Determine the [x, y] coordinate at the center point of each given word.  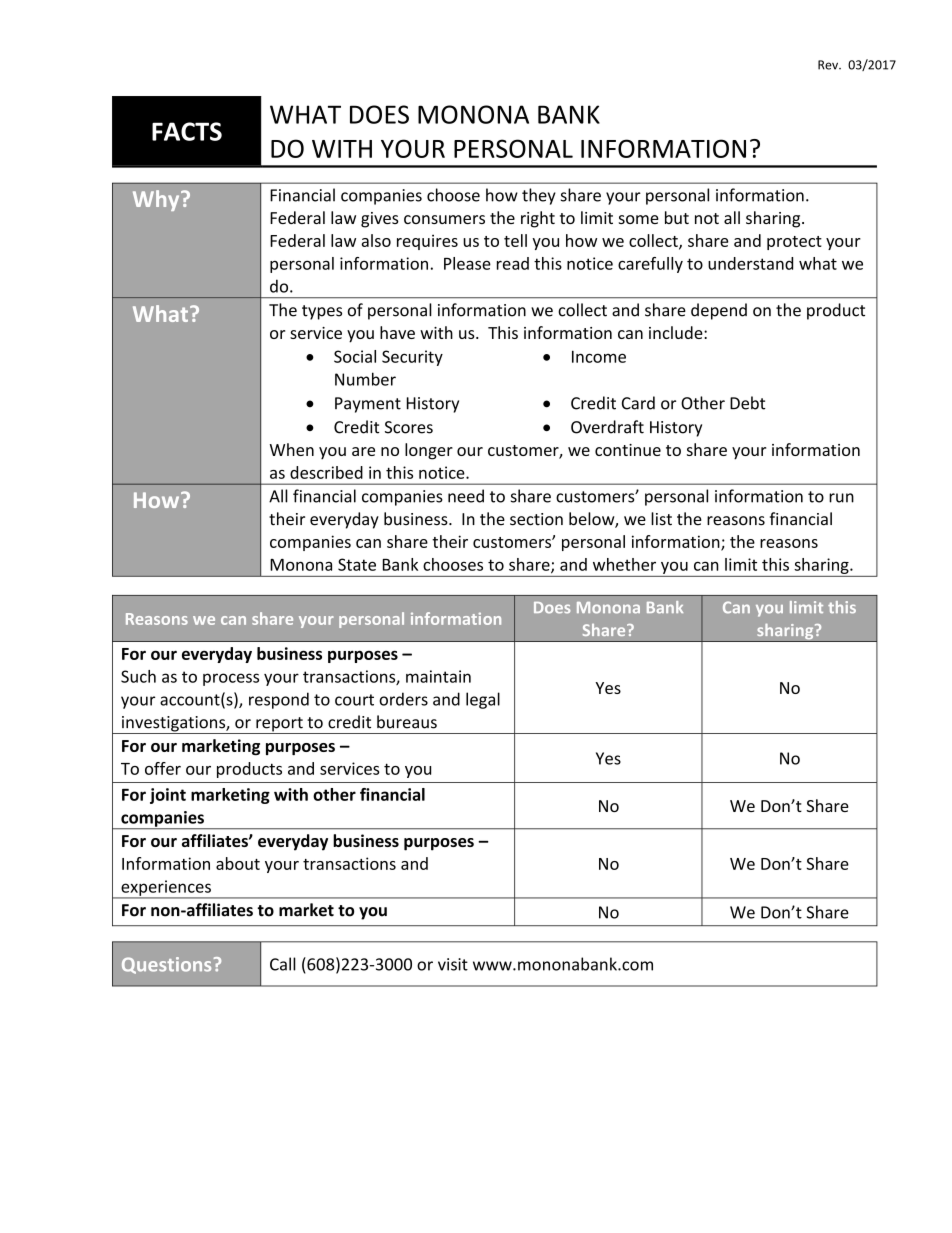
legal [483, 700]
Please [467, 263]
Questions [166, 965]
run [841, 498]
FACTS [187, 131]
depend [719, 311]
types [322, 312]
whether [624, 564]
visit [453, 964]
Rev [829, 65]
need [466, 496]
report [279, 725]
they [539, 196]
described [326, 472]
